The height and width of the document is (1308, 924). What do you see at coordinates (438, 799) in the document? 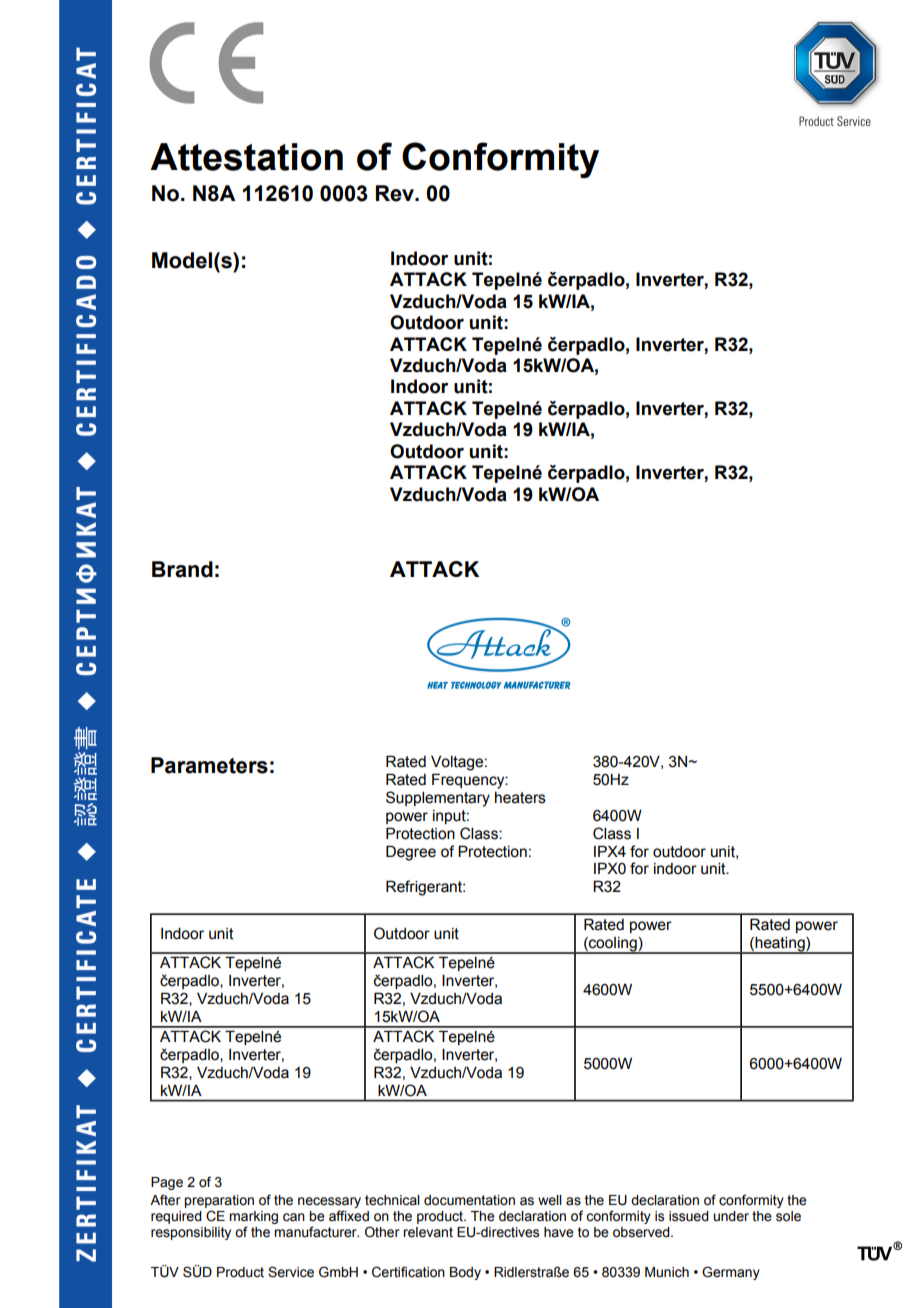
I see `Supplementary` at bounding box center [438, 799].
